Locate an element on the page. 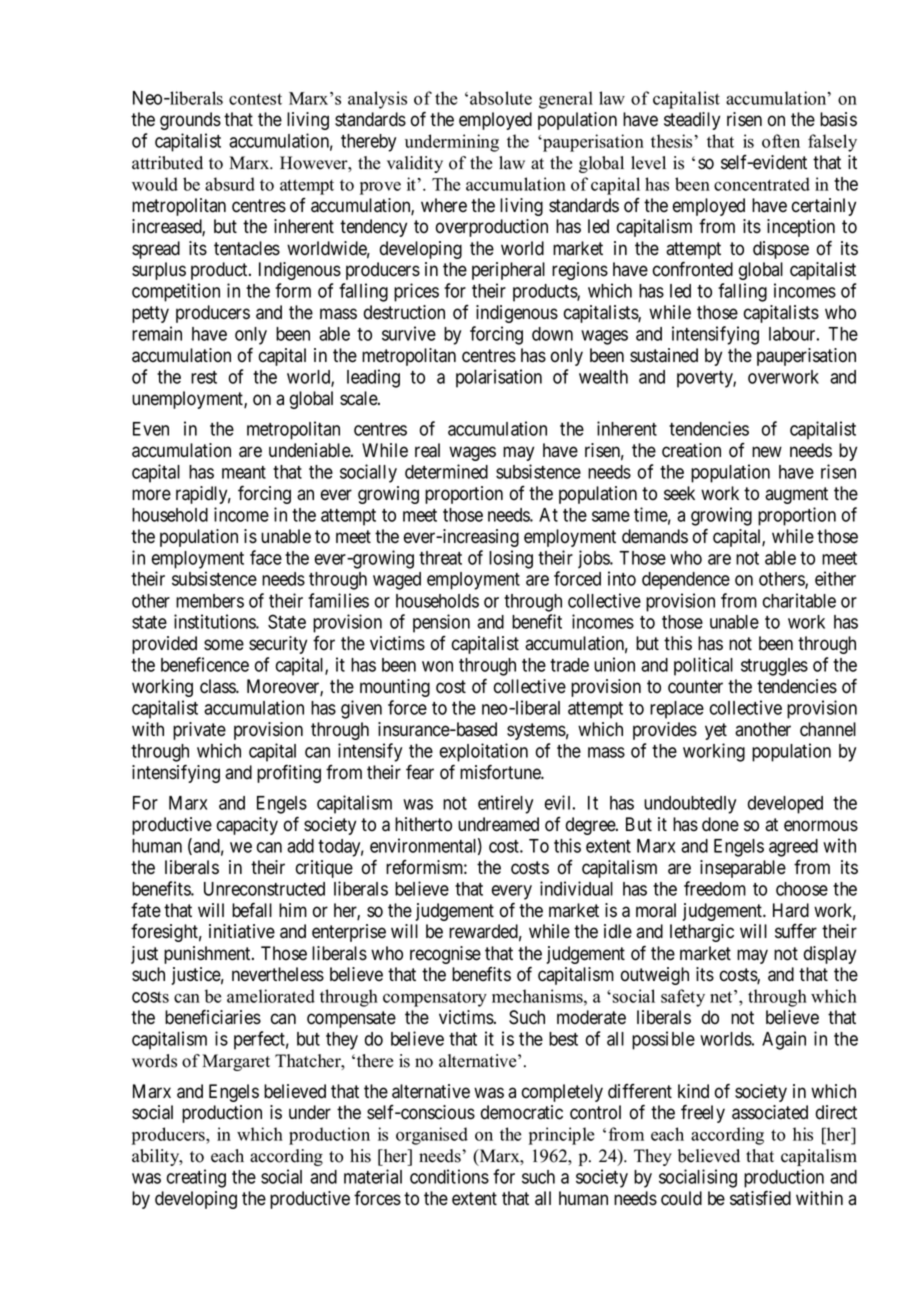 This image has width=924, height=1308. Hard is located at coordinates (791, 910).
